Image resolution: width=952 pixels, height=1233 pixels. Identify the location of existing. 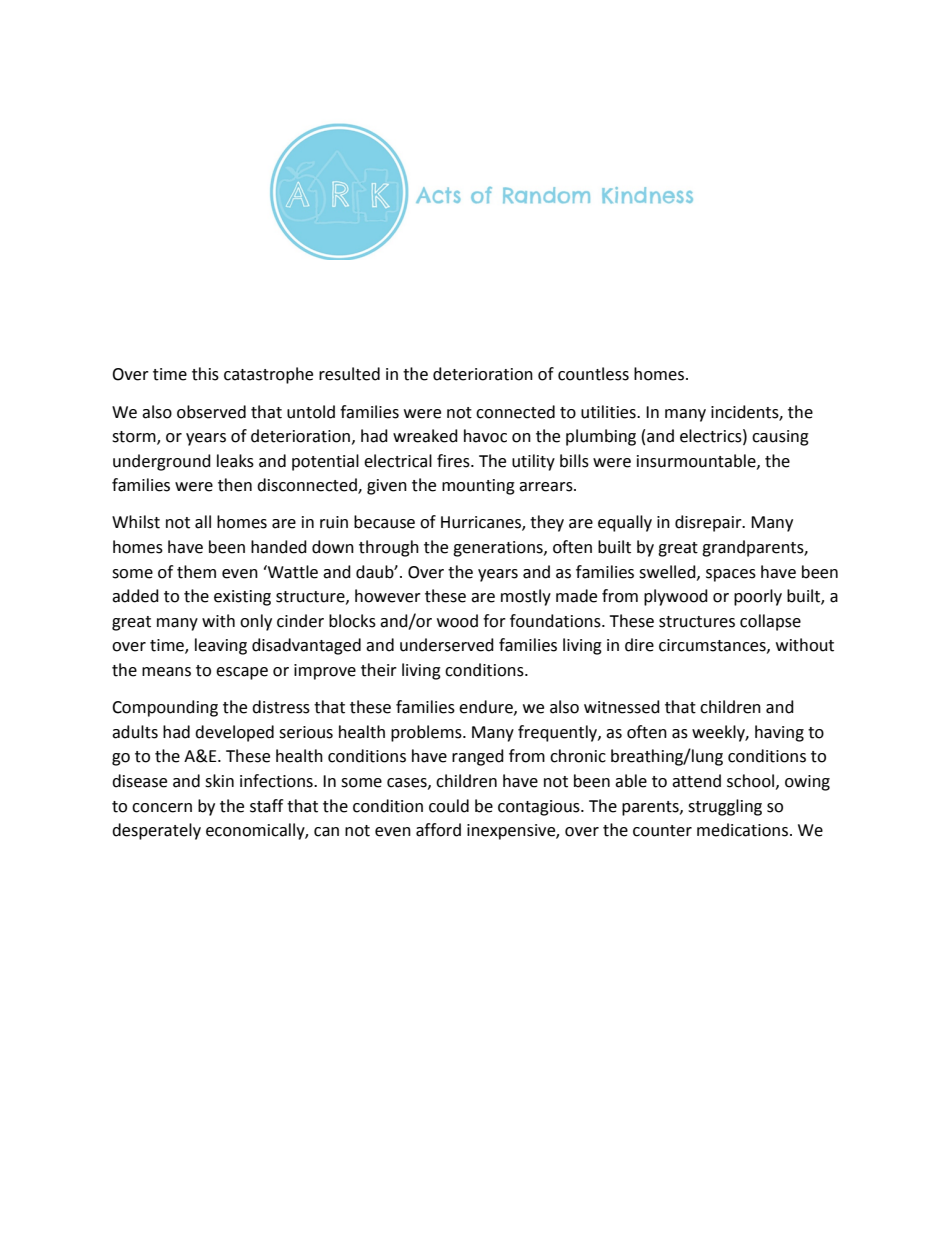
(242, 598).
